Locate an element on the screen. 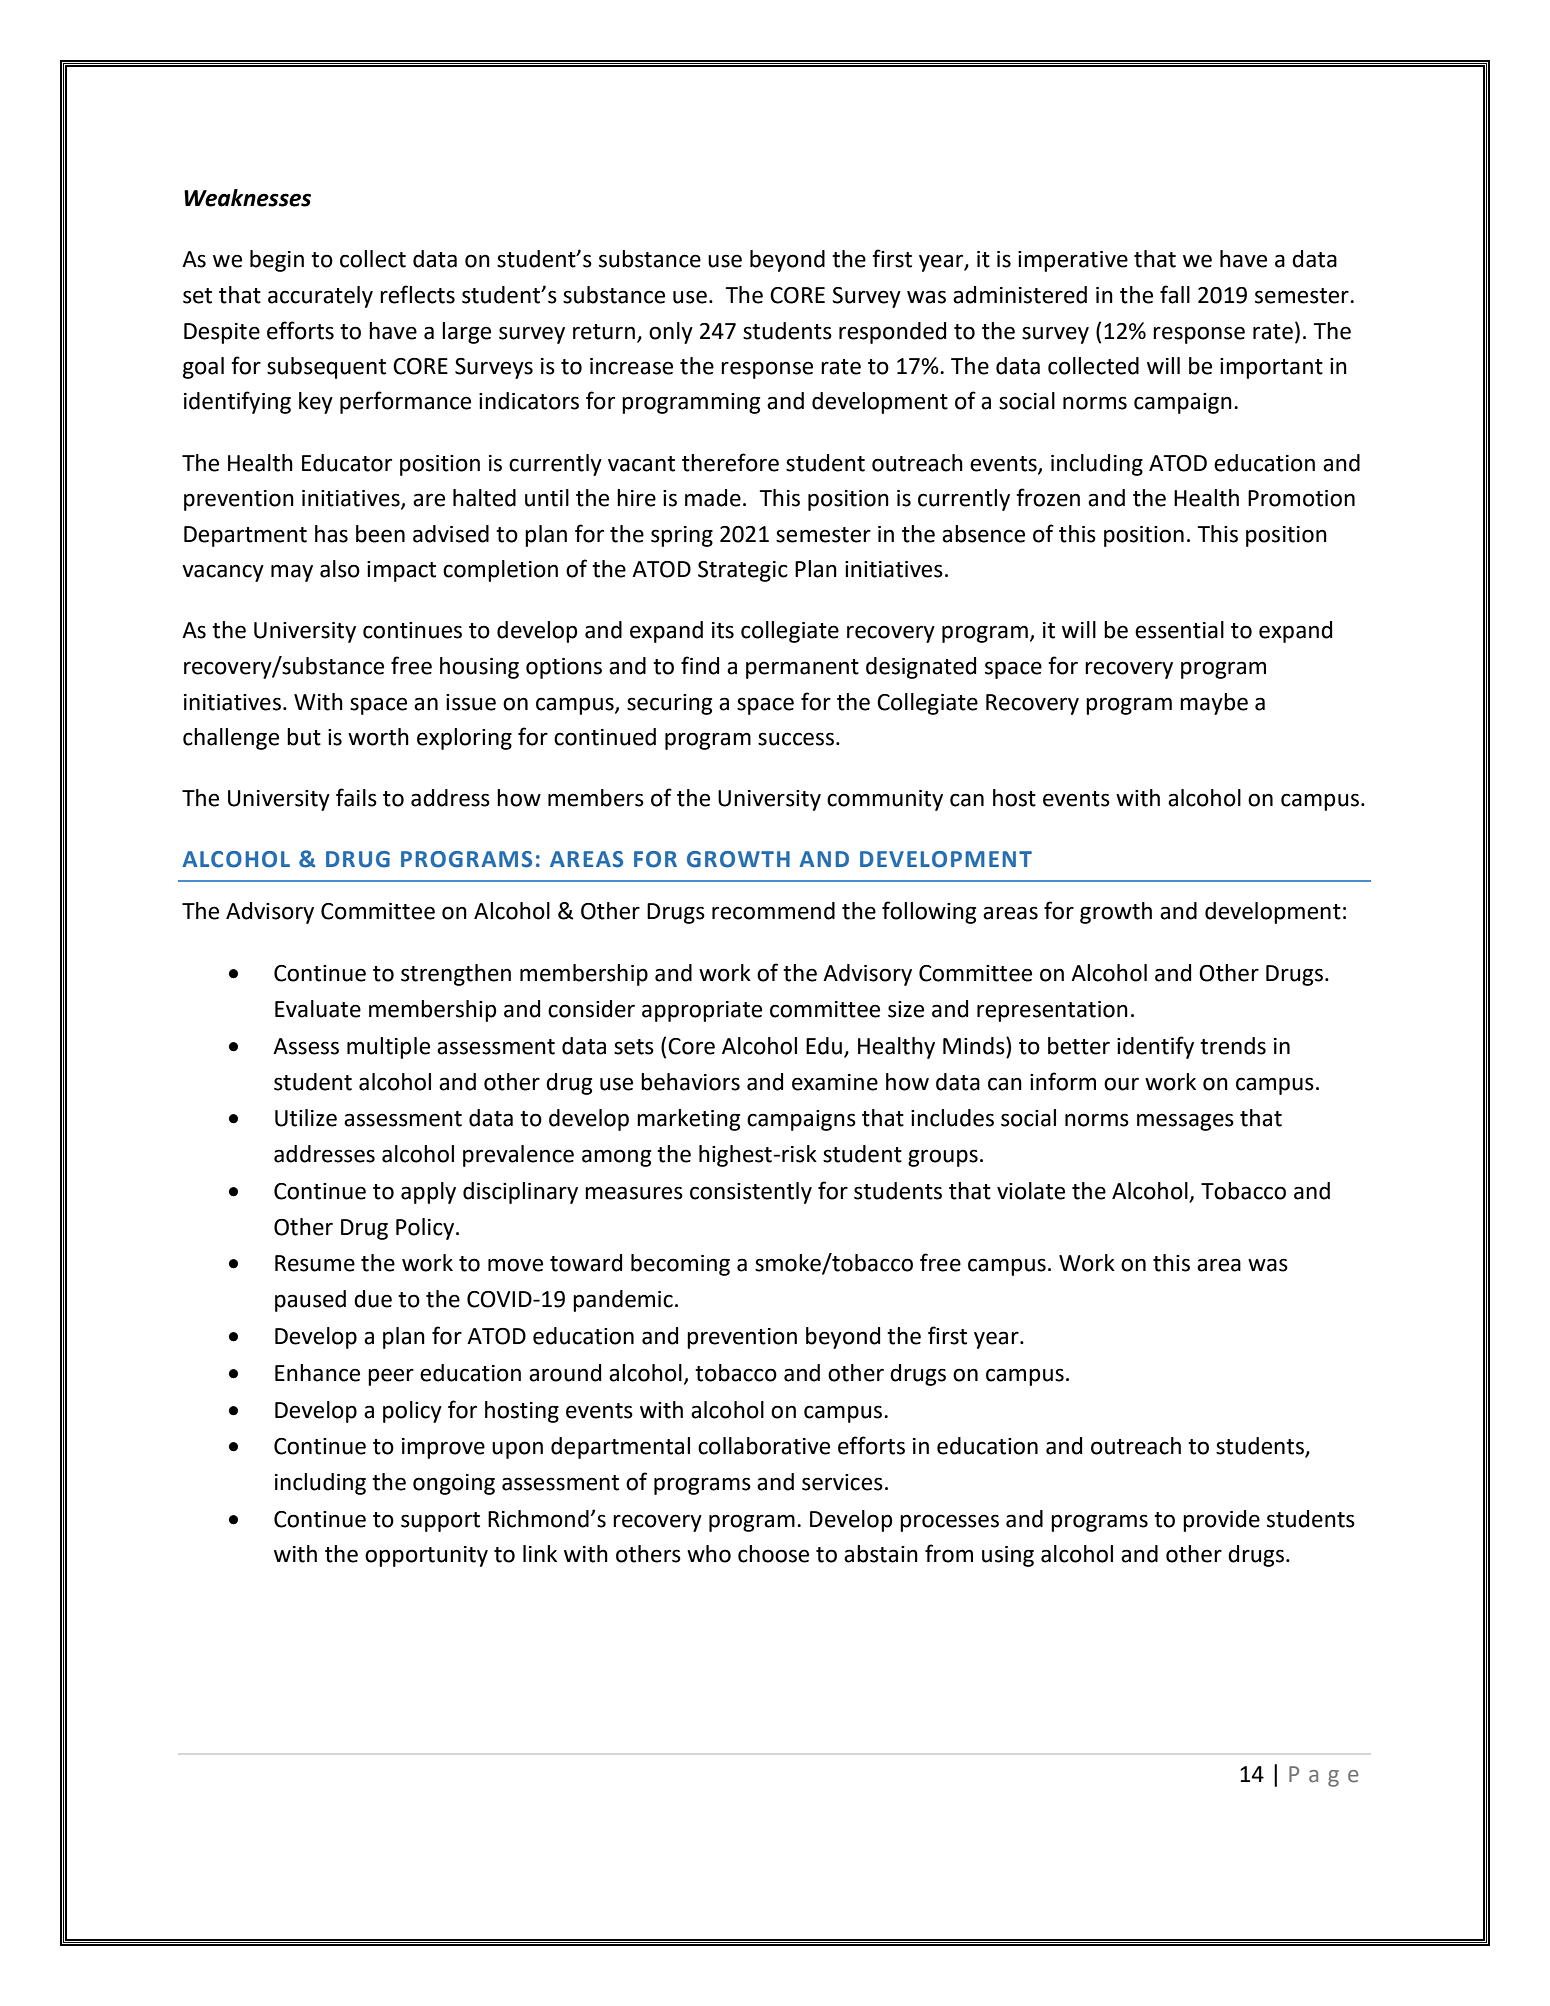  but is located at coordinates (304, 737).
